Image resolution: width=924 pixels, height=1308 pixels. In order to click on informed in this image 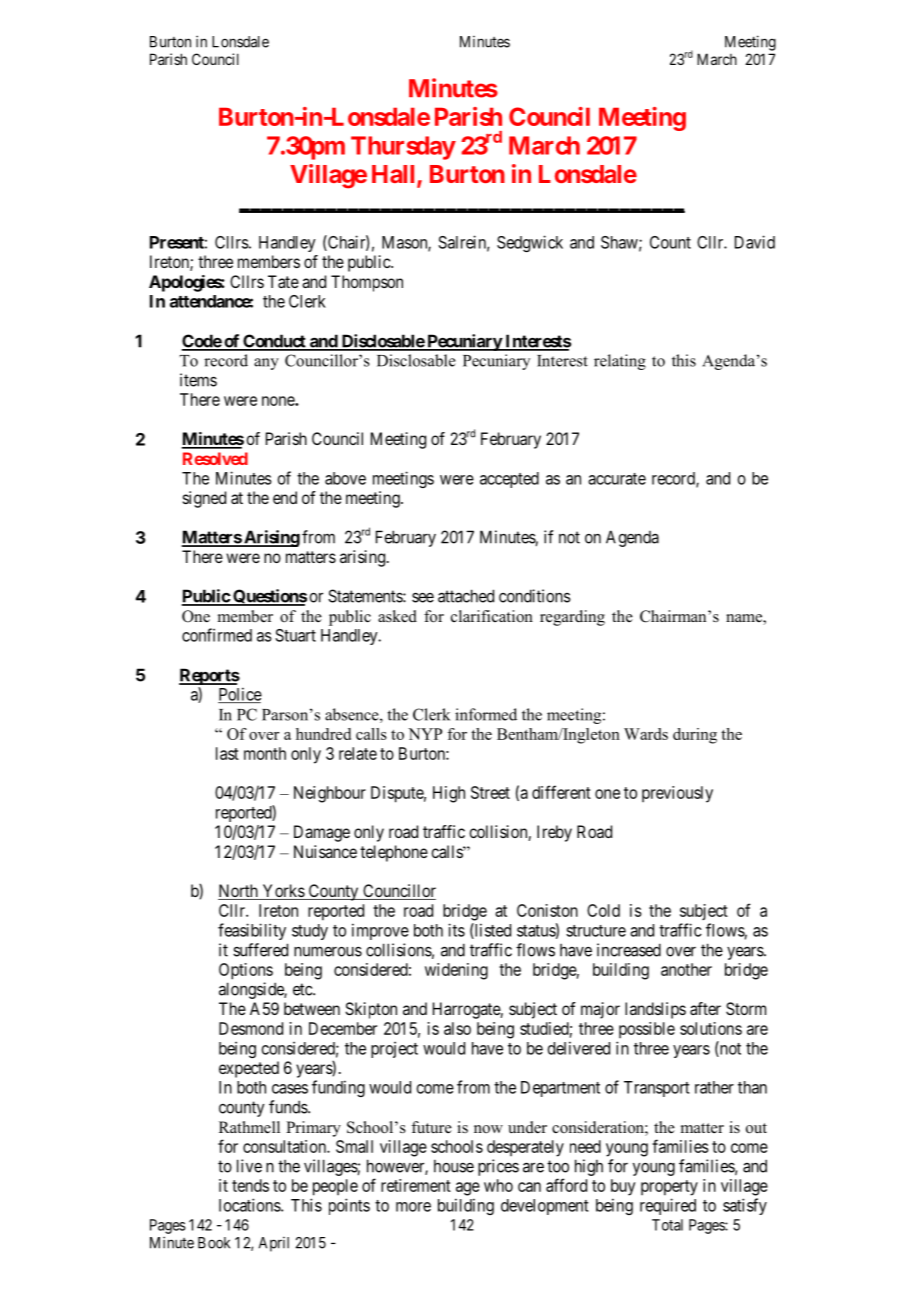, I will do `click(486, 714)`.
